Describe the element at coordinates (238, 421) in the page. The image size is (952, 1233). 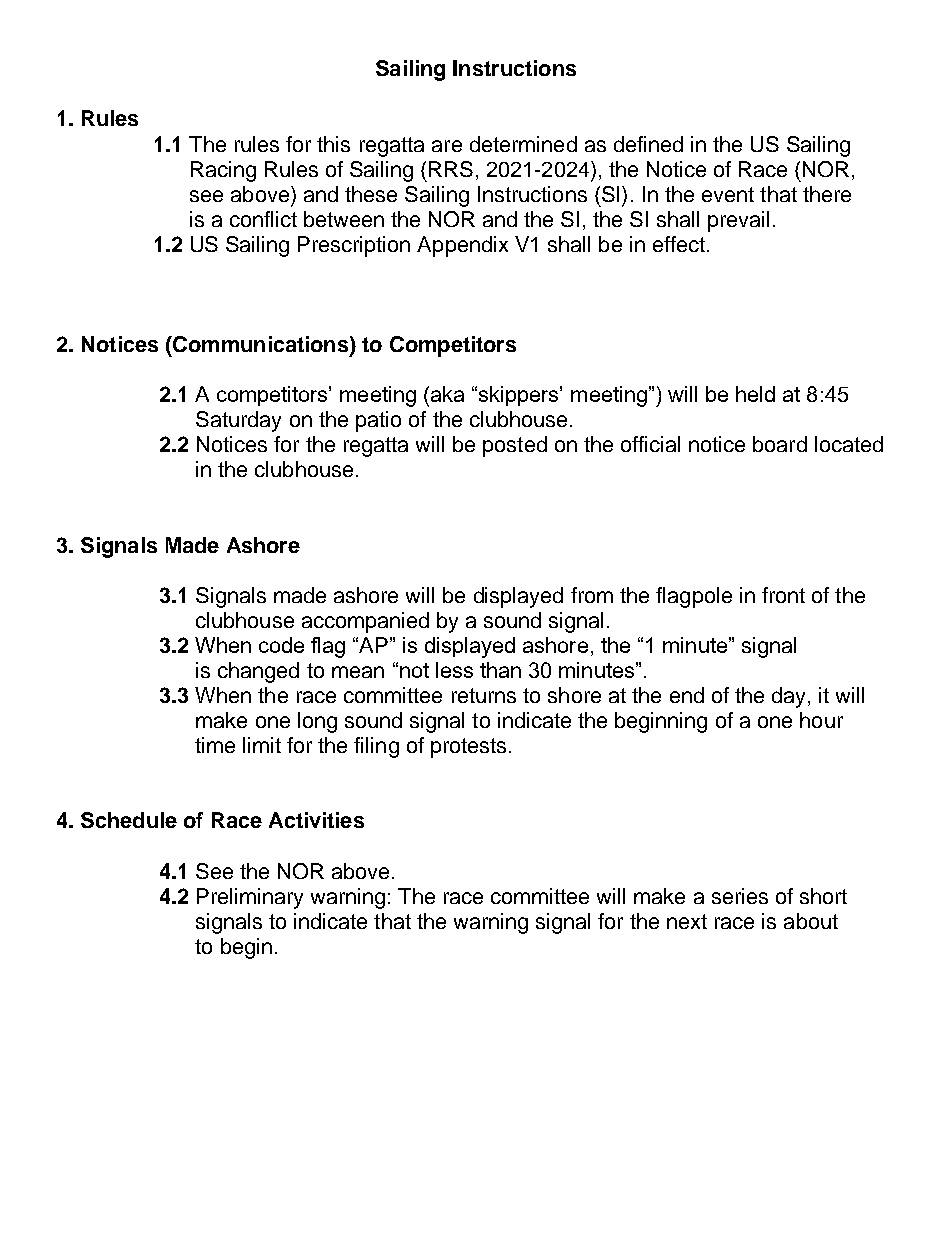
I see `Saturday` at that location.
